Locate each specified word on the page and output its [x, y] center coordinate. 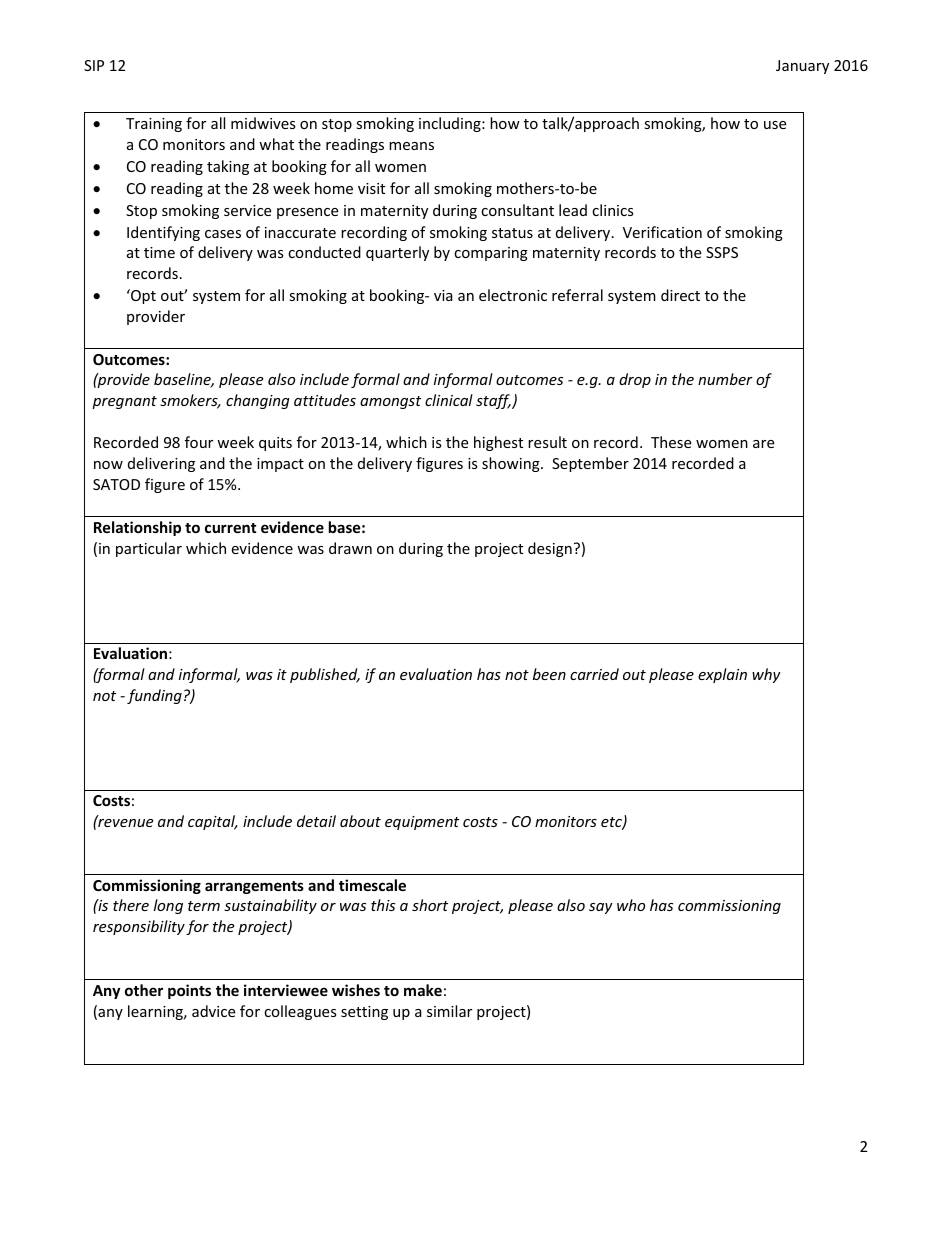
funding [154, 696]
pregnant [124, 402]
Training [154, 125]
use [775, 125]
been [549, 674]
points [189, 991]
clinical [449, 400]
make [423, 990]
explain [722, 675]
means [411, 146]
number [725, 379]
